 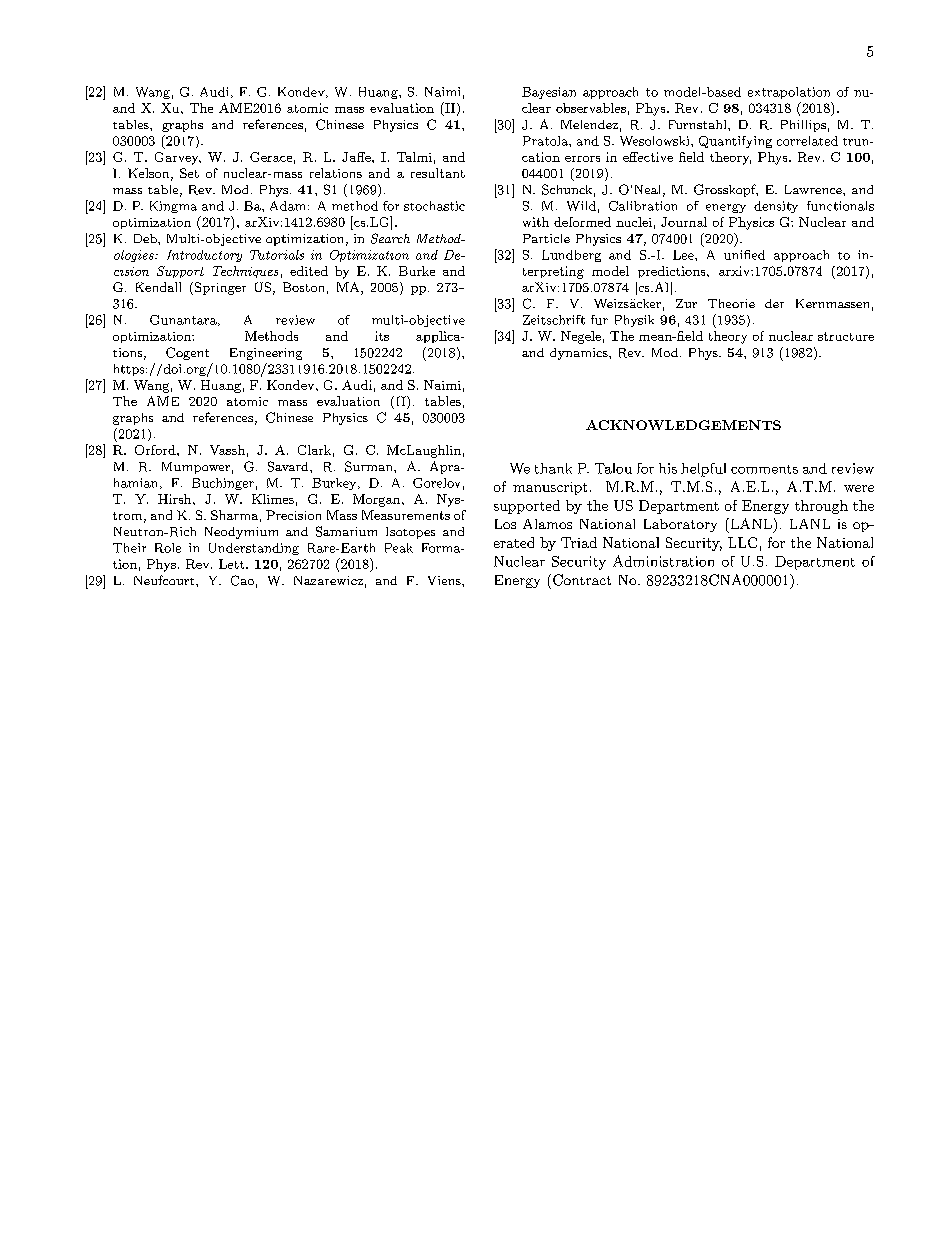 What do you see at coordinates (233, 564) in the image?
I see `Lett` at bounding box center [233, 564].
